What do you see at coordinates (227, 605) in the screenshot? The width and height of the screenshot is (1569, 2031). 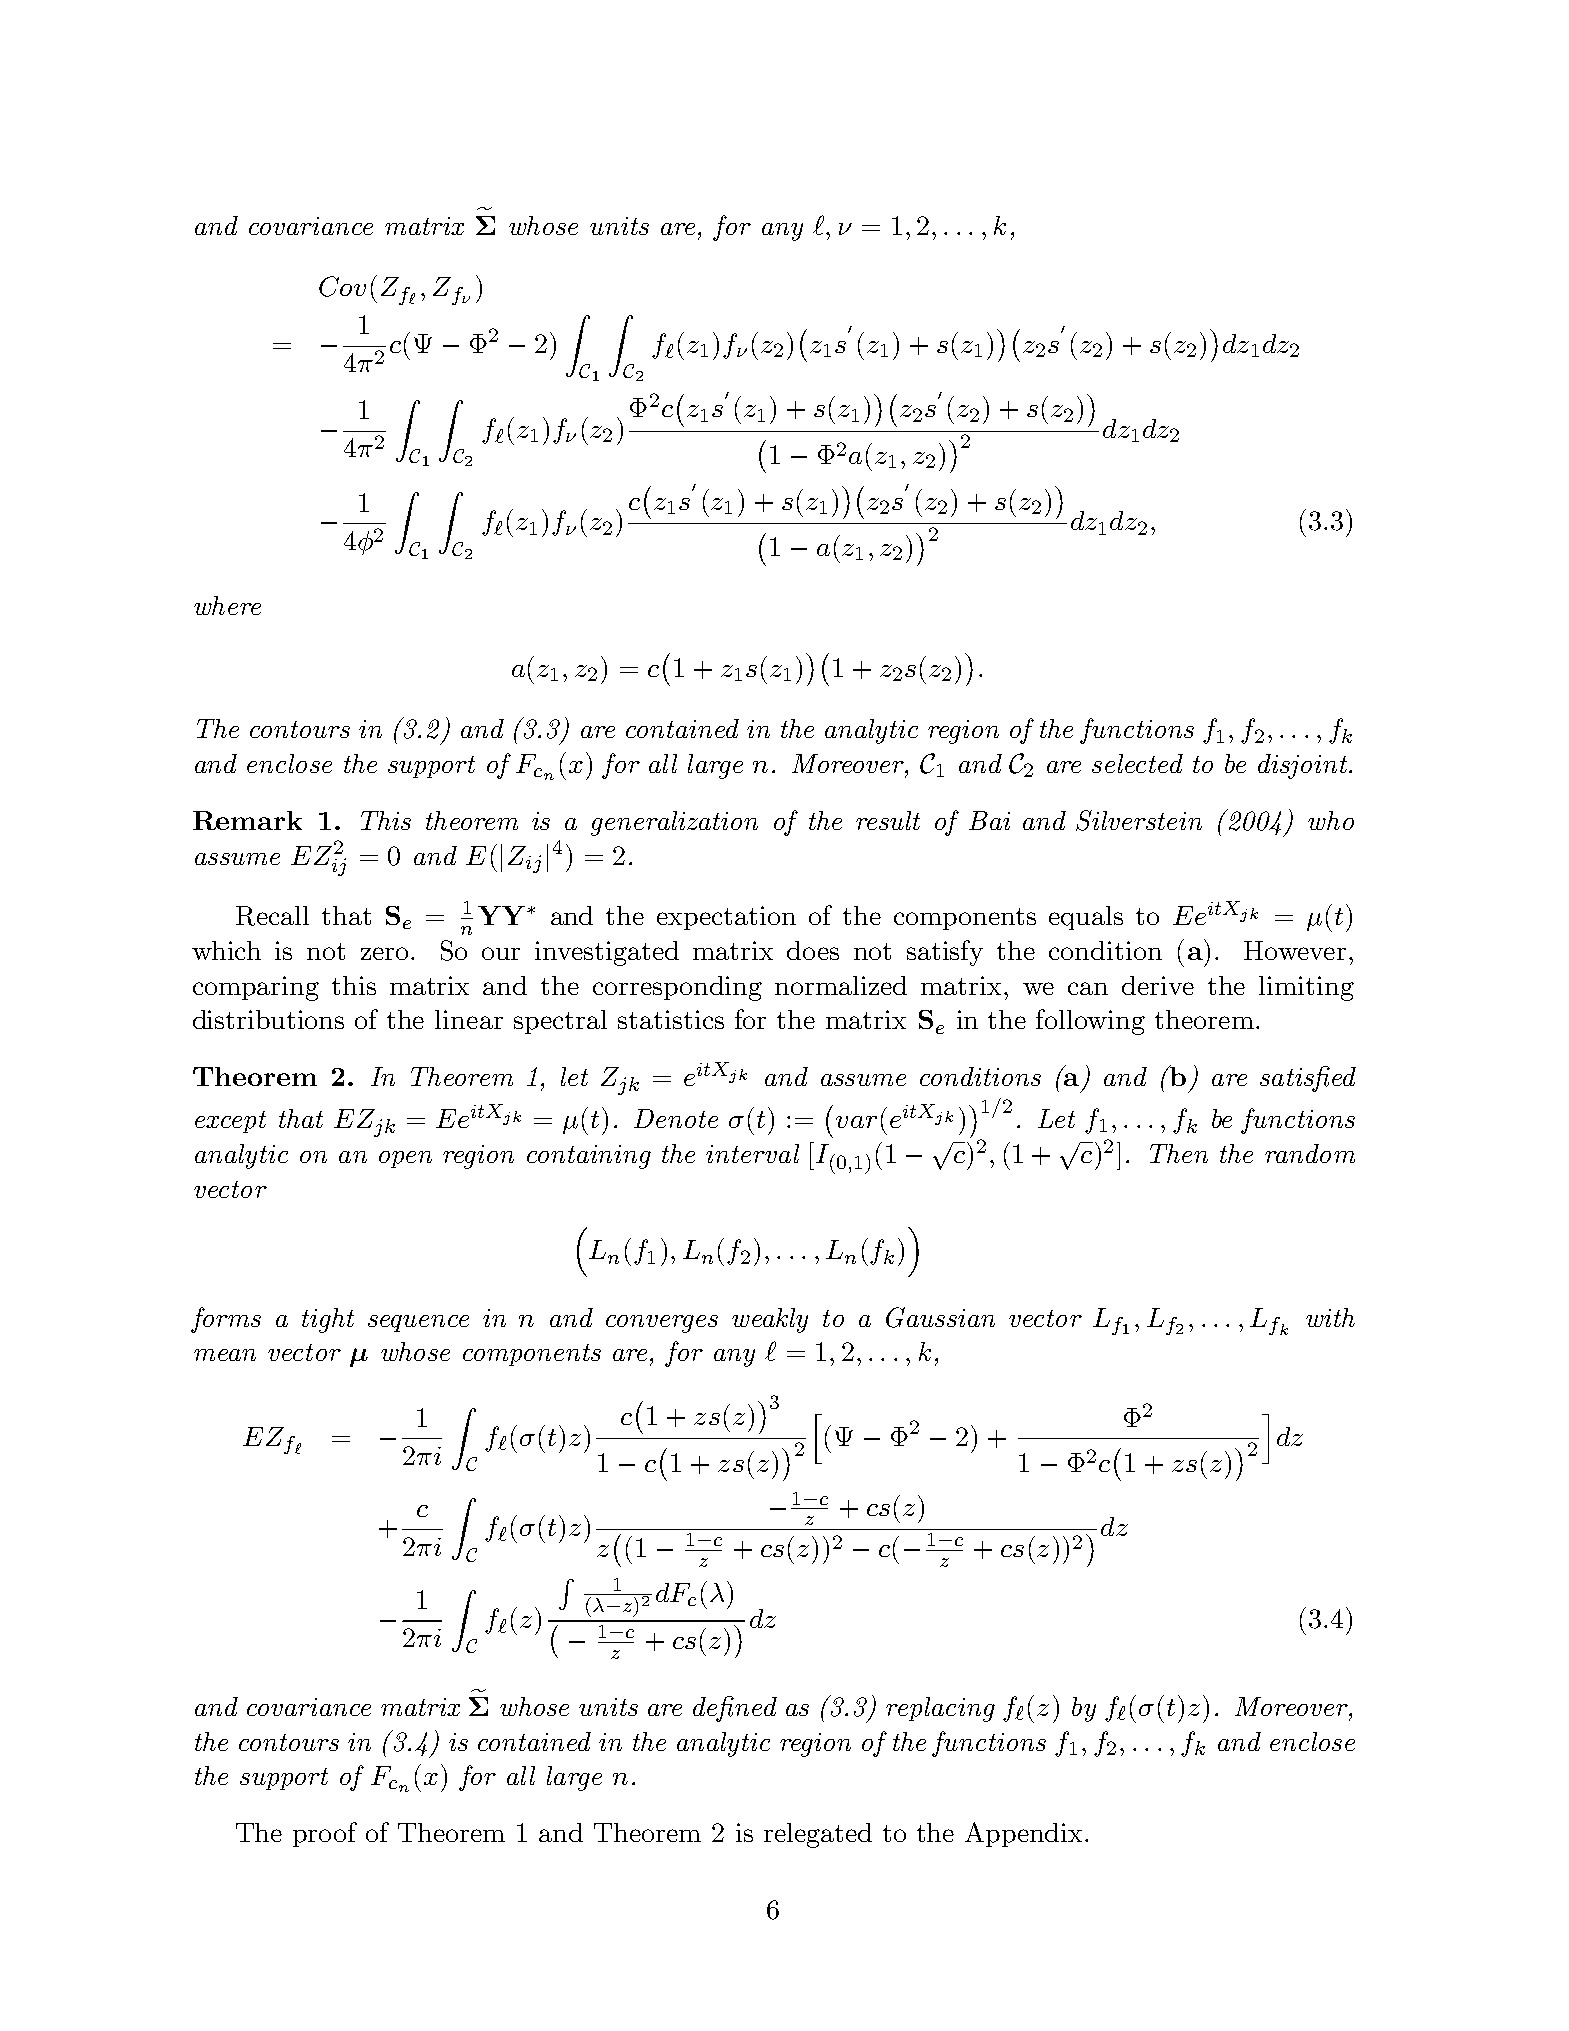 I see `where` at bounding box center [227, 605].
